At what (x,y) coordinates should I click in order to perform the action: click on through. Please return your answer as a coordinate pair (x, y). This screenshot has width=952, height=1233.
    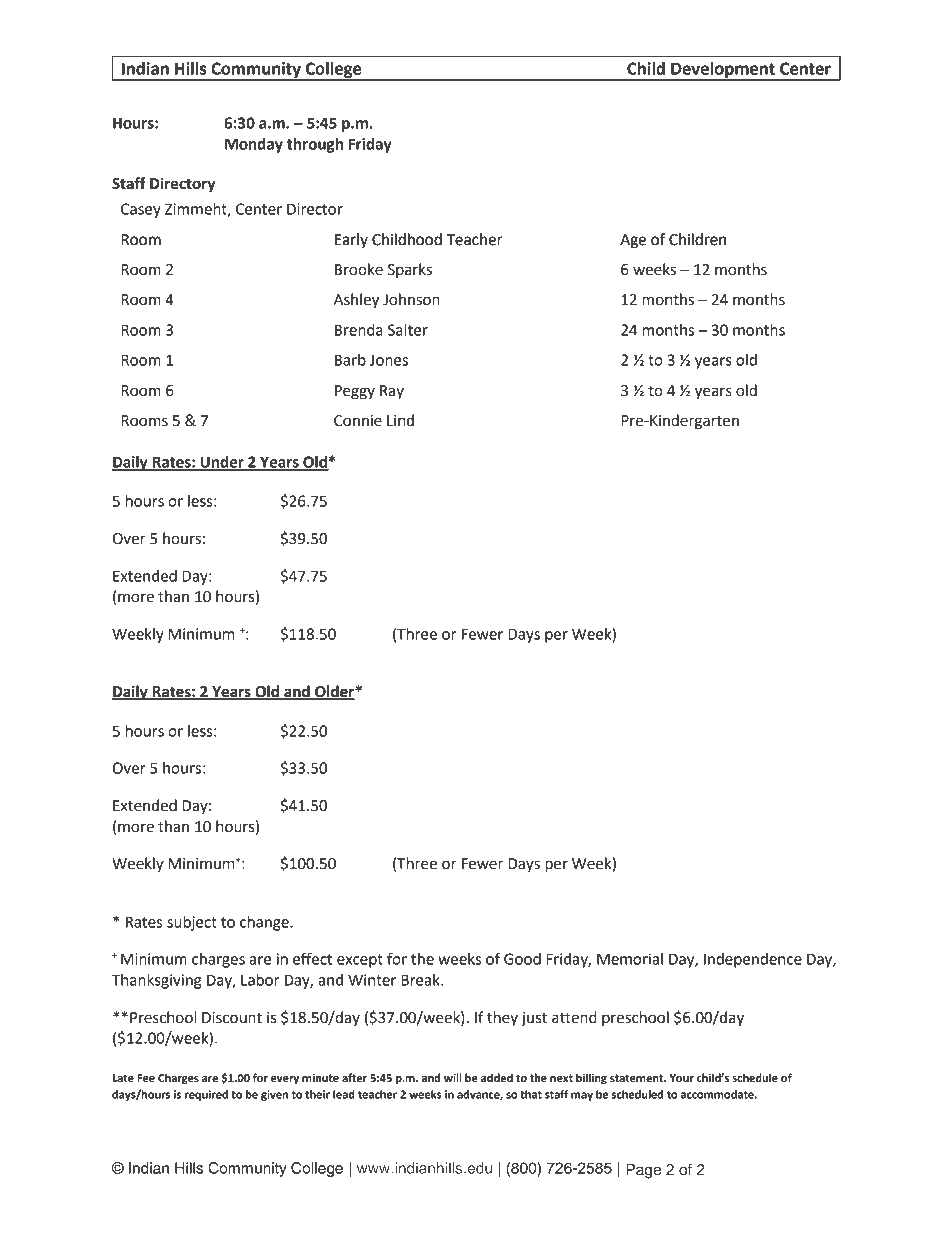
    Looking at the image, I should click on (315, 145).
